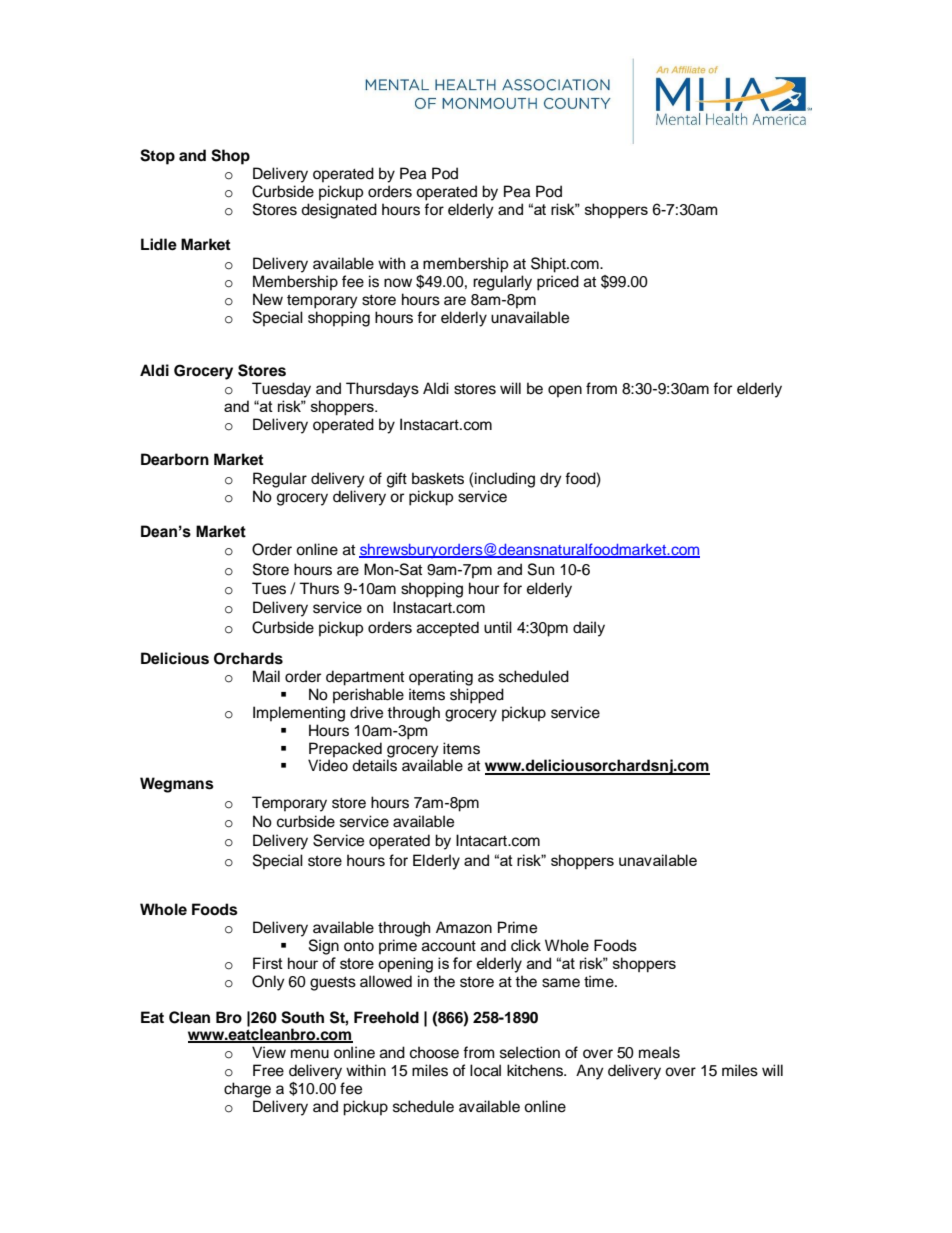  What do you see at coordinates (448, 629) in the screenshot?
I see `accepted` at bounding box center [448, 629].
